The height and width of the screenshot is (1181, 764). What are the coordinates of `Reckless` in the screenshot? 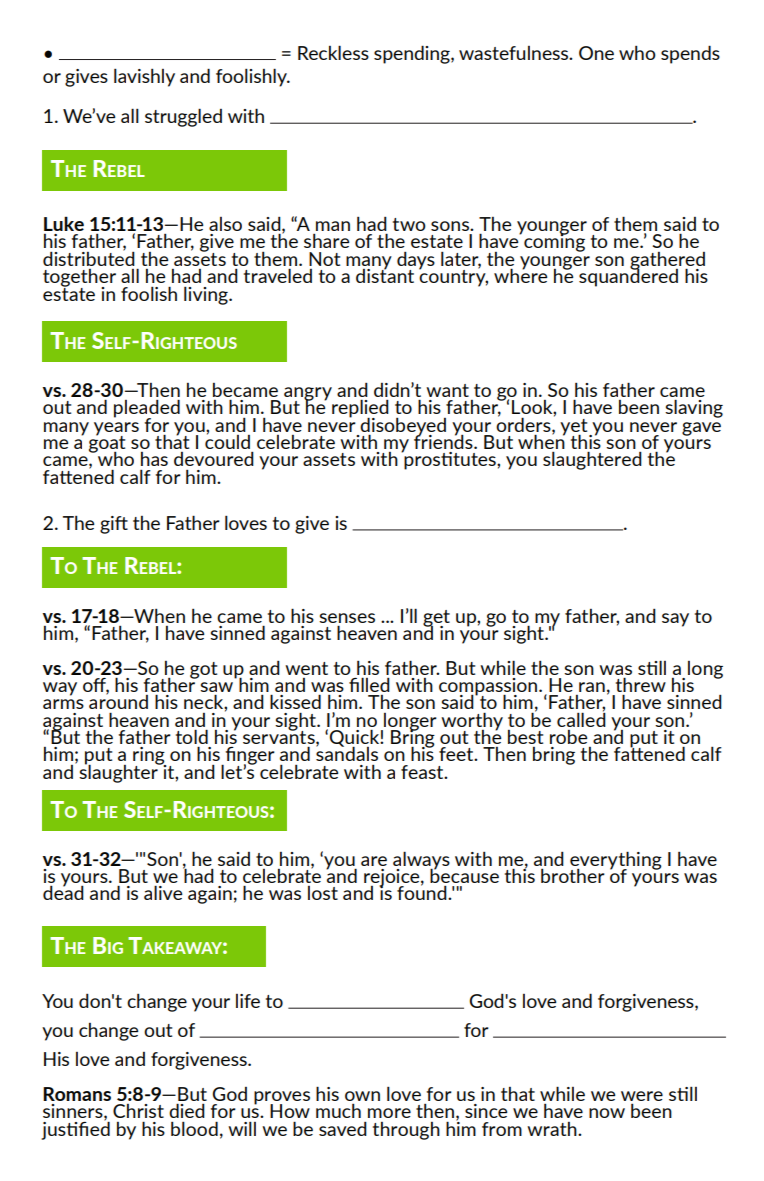 It's located at (333, 52).
